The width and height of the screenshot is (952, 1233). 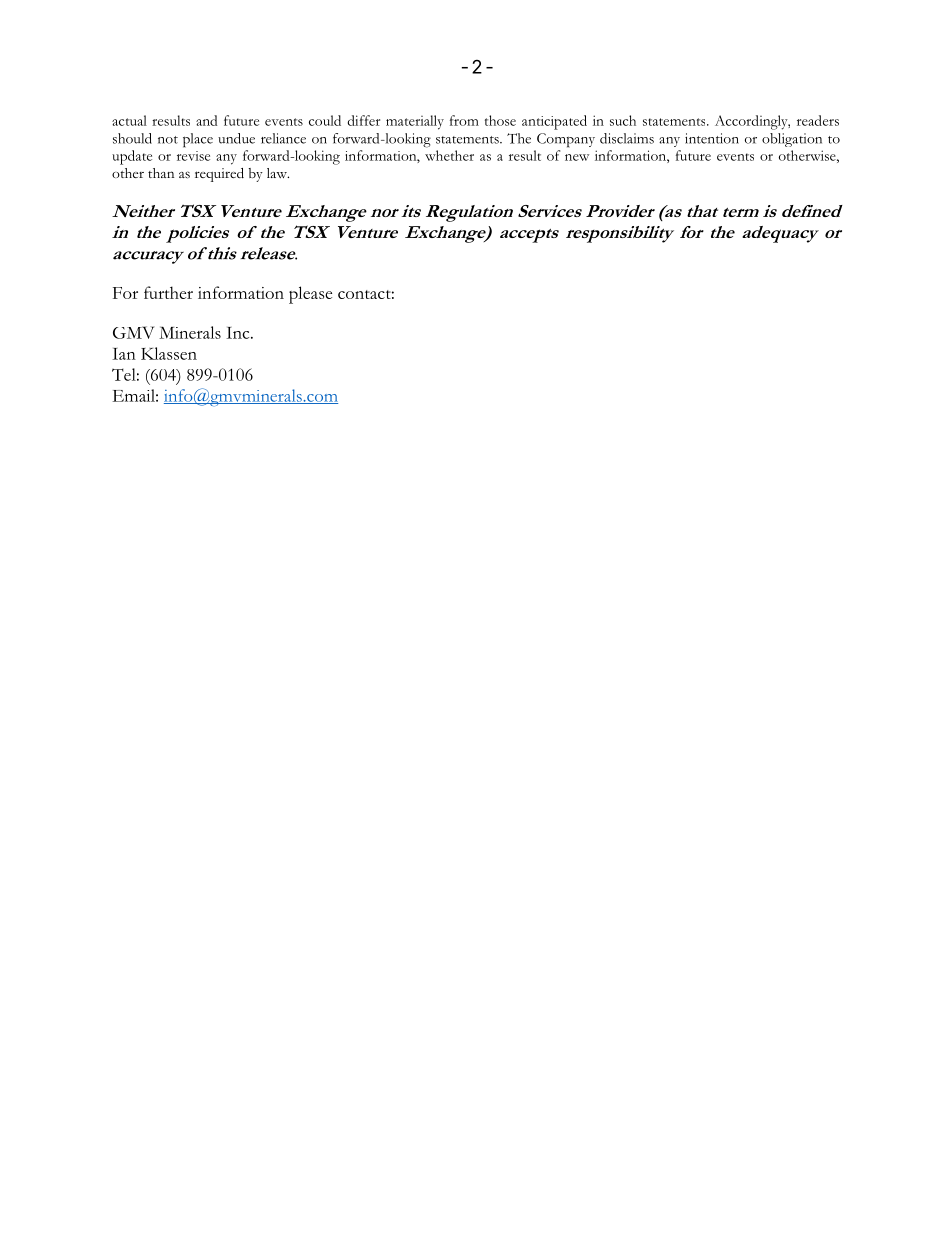 I want to click on law, so click(x=278, y=173).
